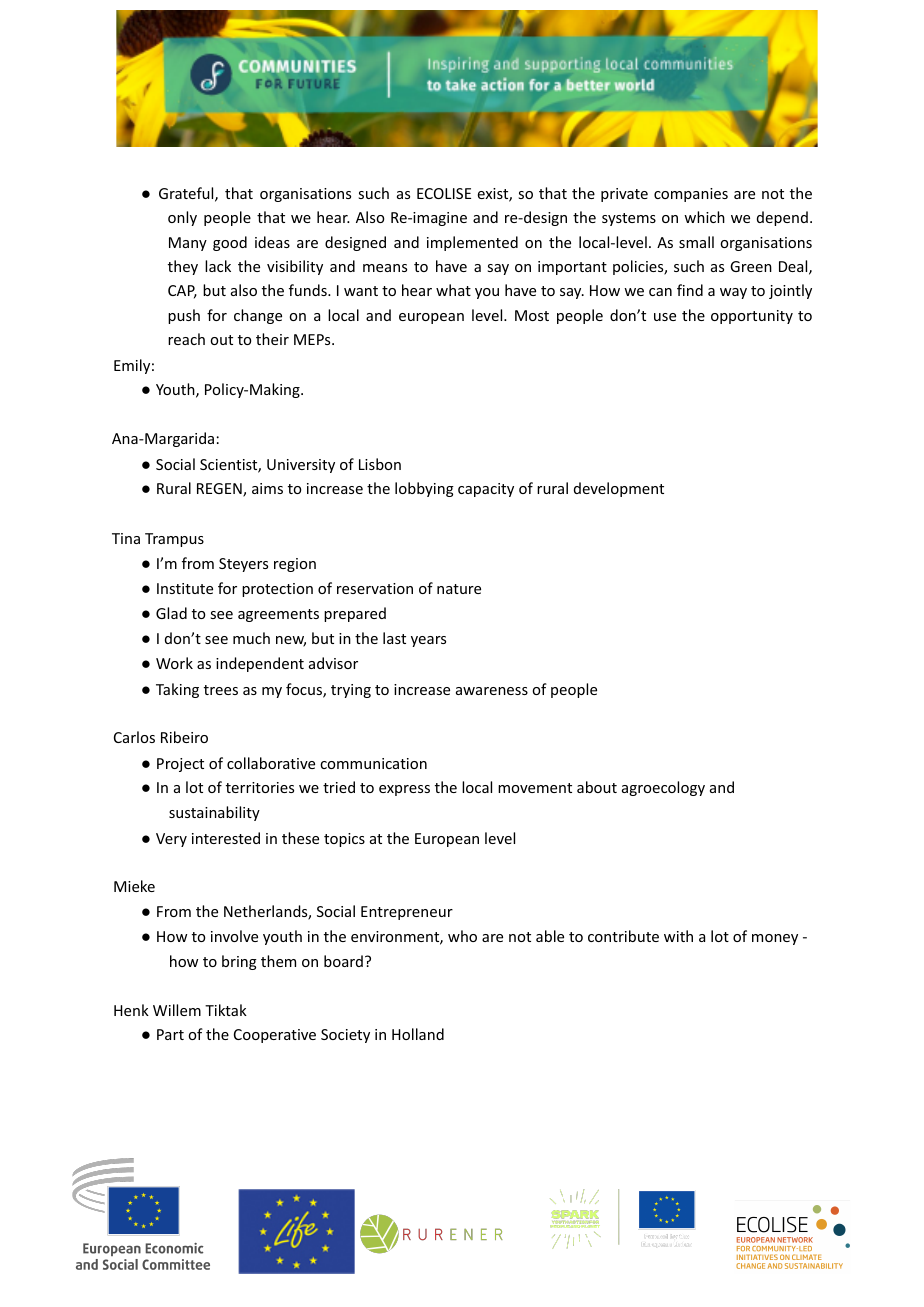  Describe the element at coordinates (704, 217) in the screenshot. I see `which` at that location.
